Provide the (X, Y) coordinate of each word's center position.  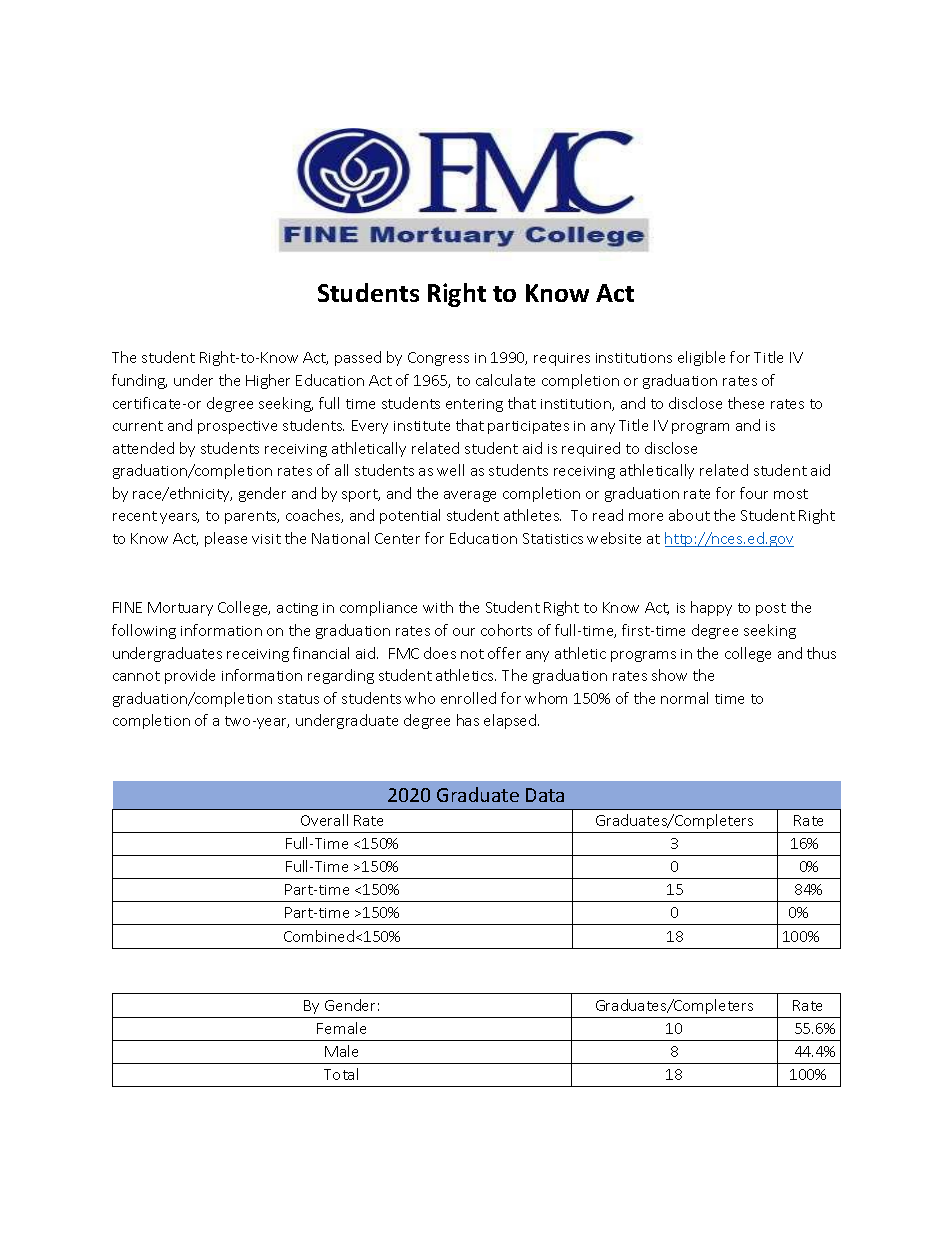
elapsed (511, 721)
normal (684, 698)
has (468, 720)
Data (545, 795)
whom (546, 698)
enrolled (468, 698)
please (226, 539)
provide (190, 676)
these (746, 403)
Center (397, 538)
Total (341, 1074)
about (689, 515)
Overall (324, 820)
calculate (505, 380)
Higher (268, 381)
